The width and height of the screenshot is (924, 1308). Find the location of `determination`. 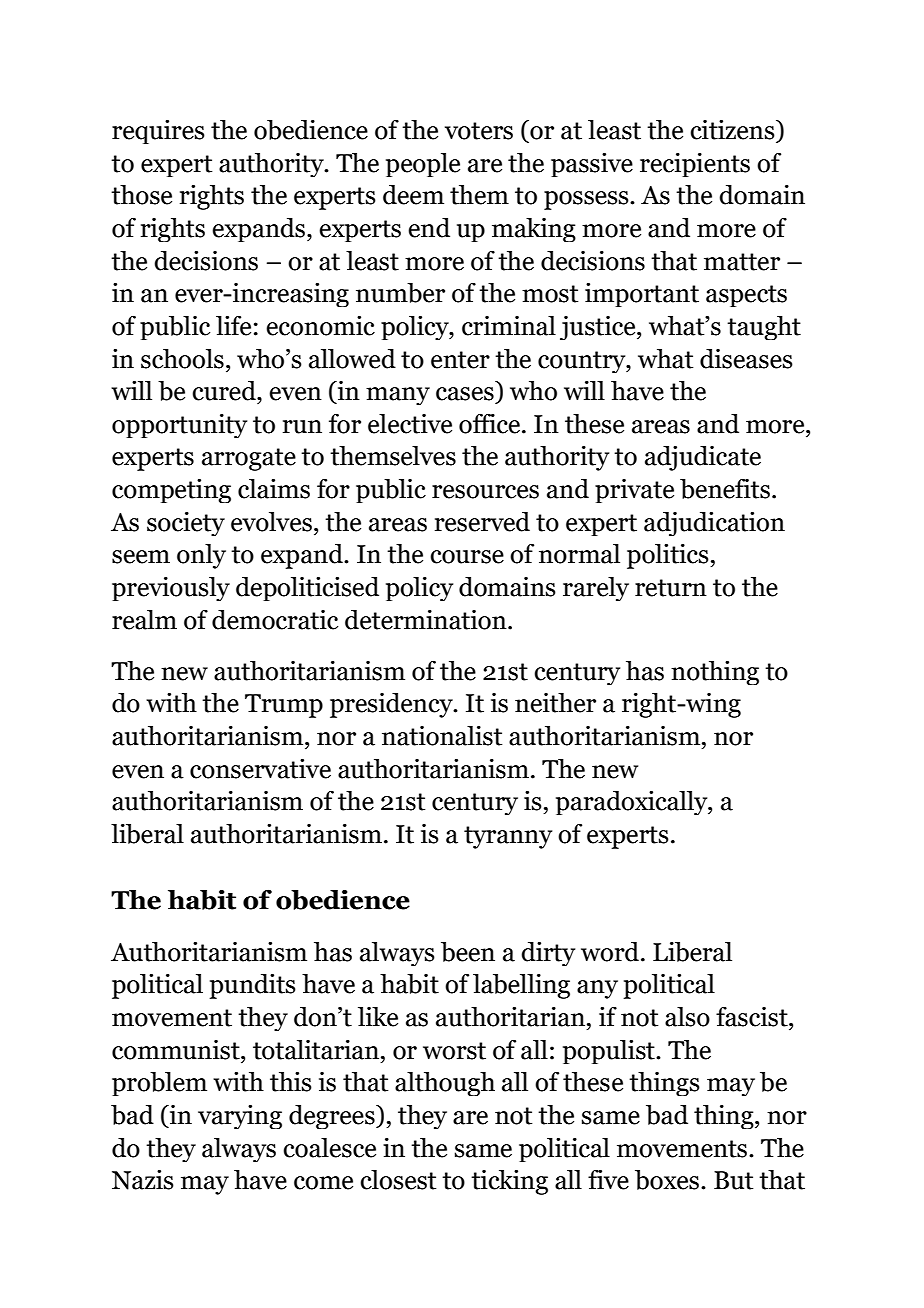

determination is located at coordinates (427, 620).
